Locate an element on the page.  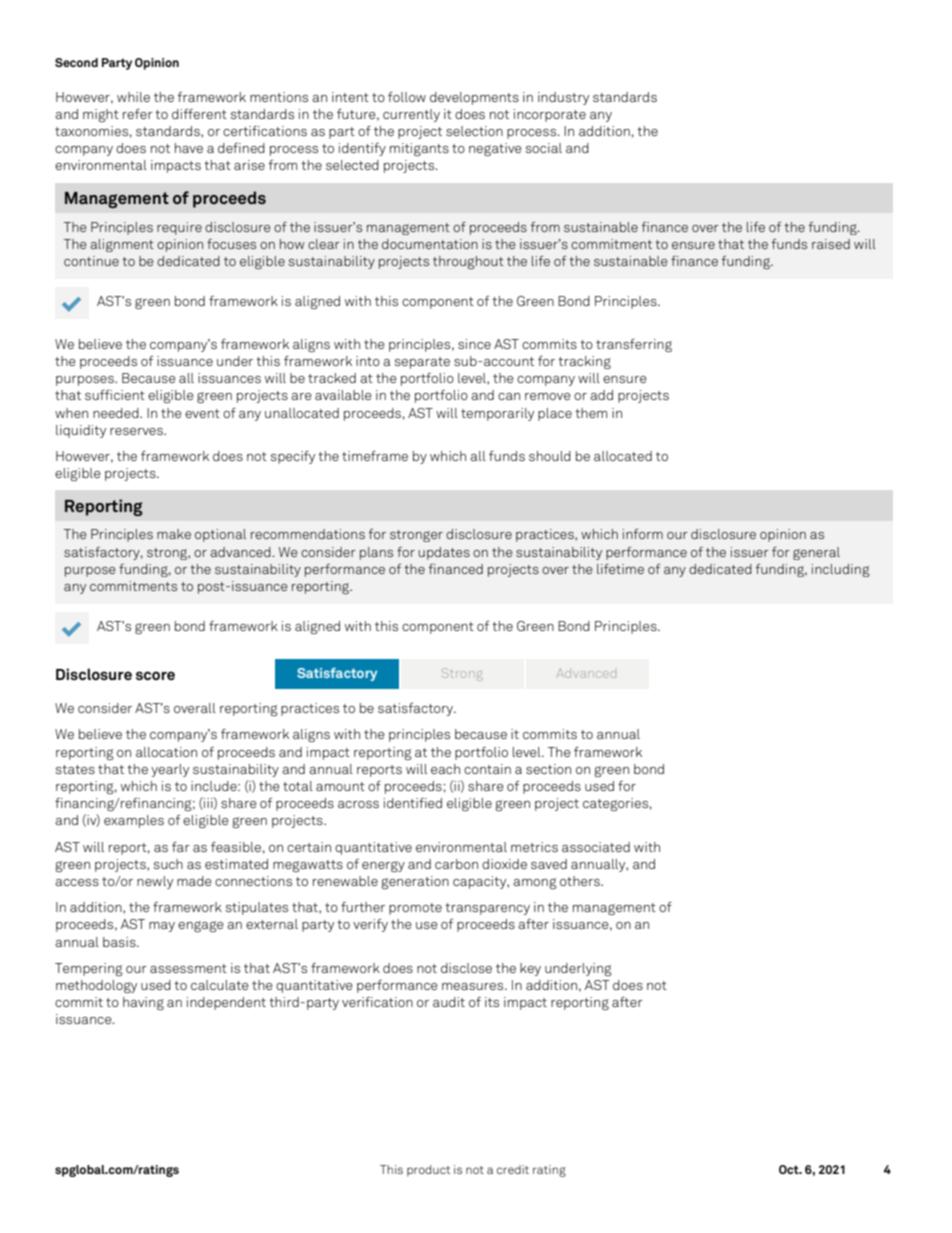
since is located at coordinates (474, 344).
